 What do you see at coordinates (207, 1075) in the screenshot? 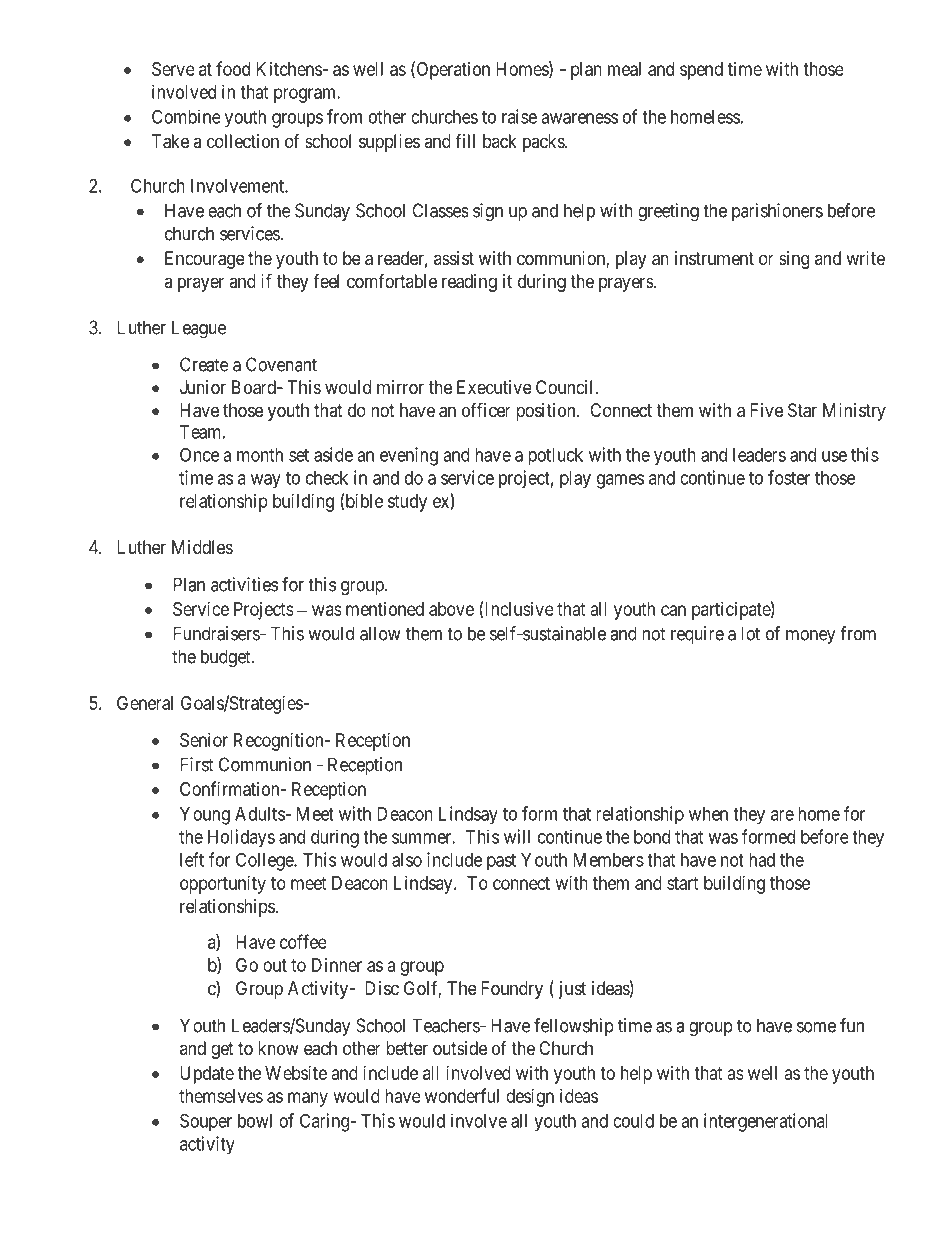
I see `Update` at bounding box center [207, 1075].
